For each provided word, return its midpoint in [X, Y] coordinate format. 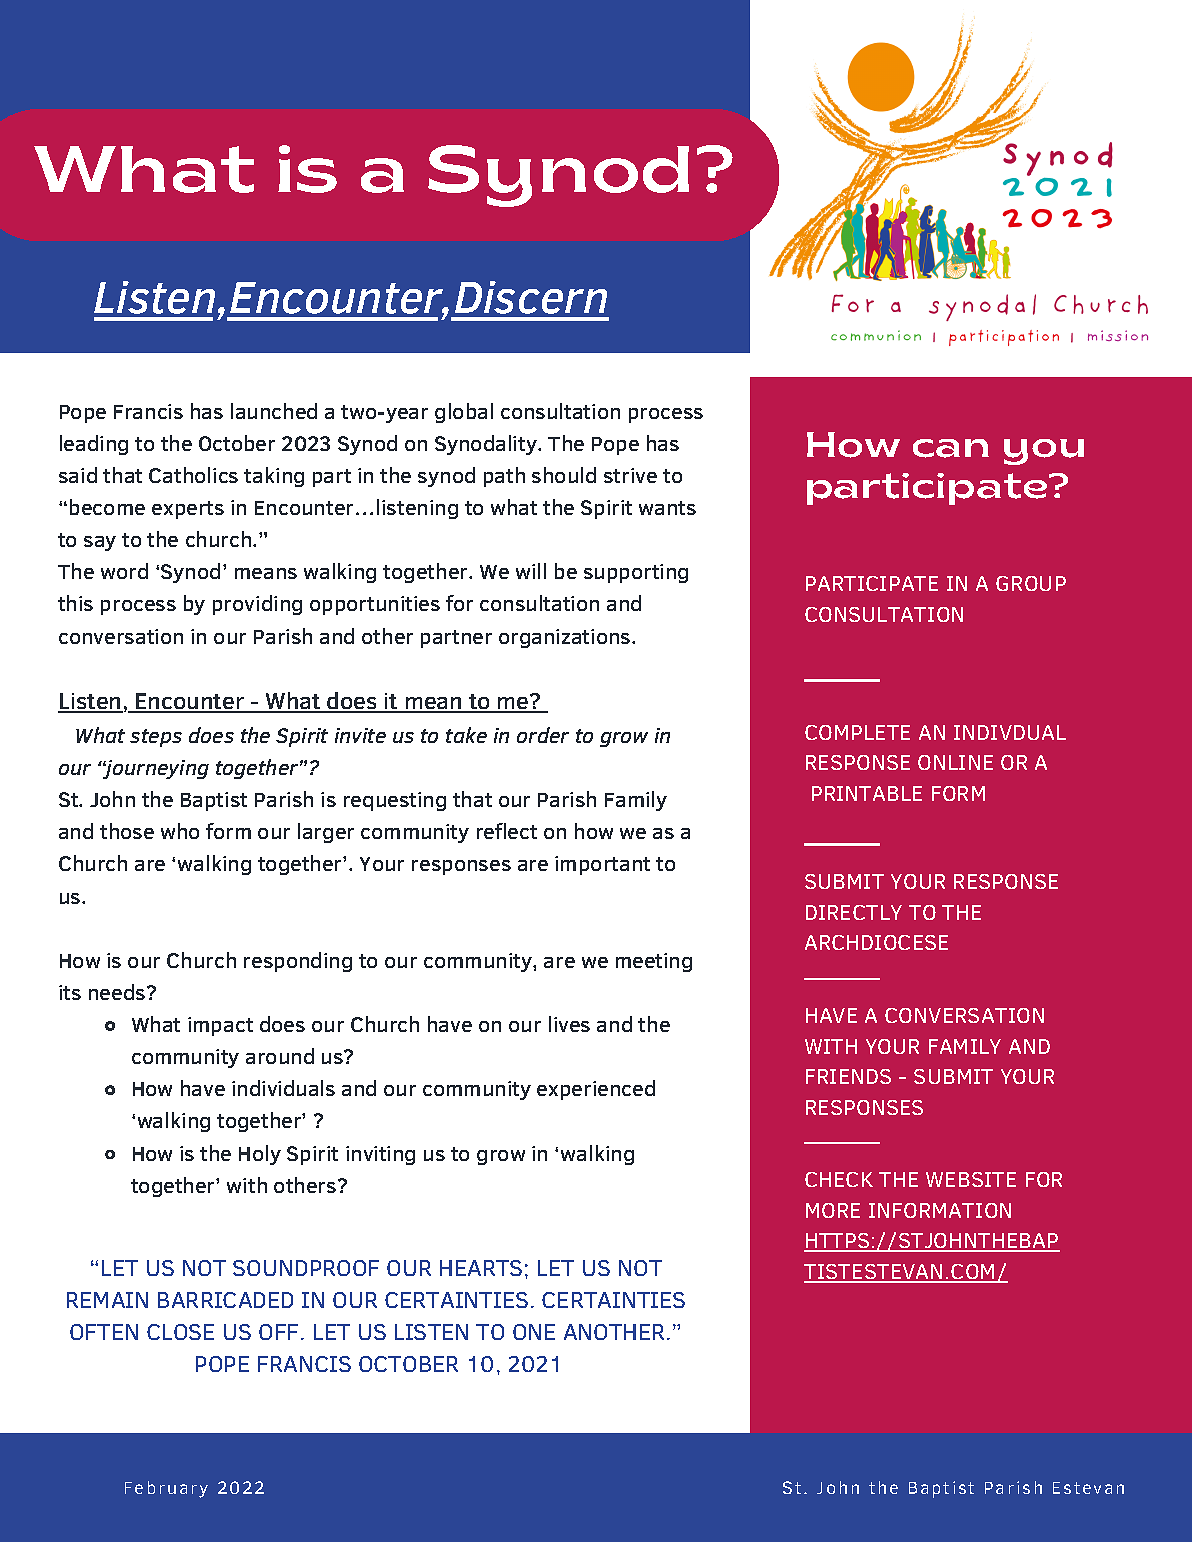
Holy [260, 1155]
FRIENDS [848, 1076]
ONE [534, 1332]
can [951, 448]
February [166, 1489]
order [543, 735]
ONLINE [955, 762]
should [564, 475]
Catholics [193, 475]
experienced [596, 1090]
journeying [155, 769]
